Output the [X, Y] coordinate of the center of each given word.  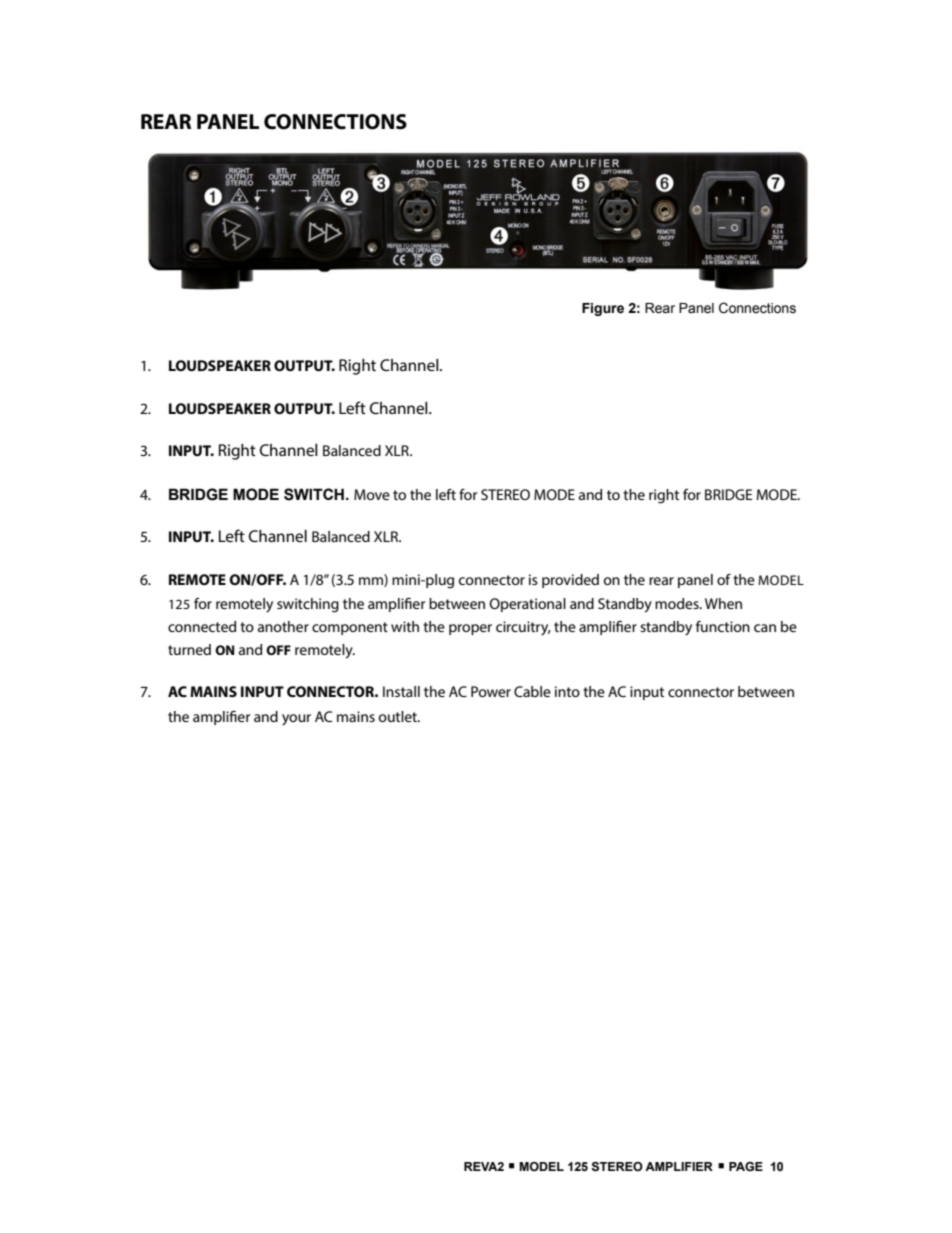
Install [401, 691]
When [723, 603]
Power [491, 691]
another [283, 626]
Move [372, 494]
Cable [532, 691]
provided [570, 581]
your [296, 720]
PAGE [746, 1166]
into [567, 691]
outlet [399, 716]
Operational [527, 605]
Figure [603, 309]
